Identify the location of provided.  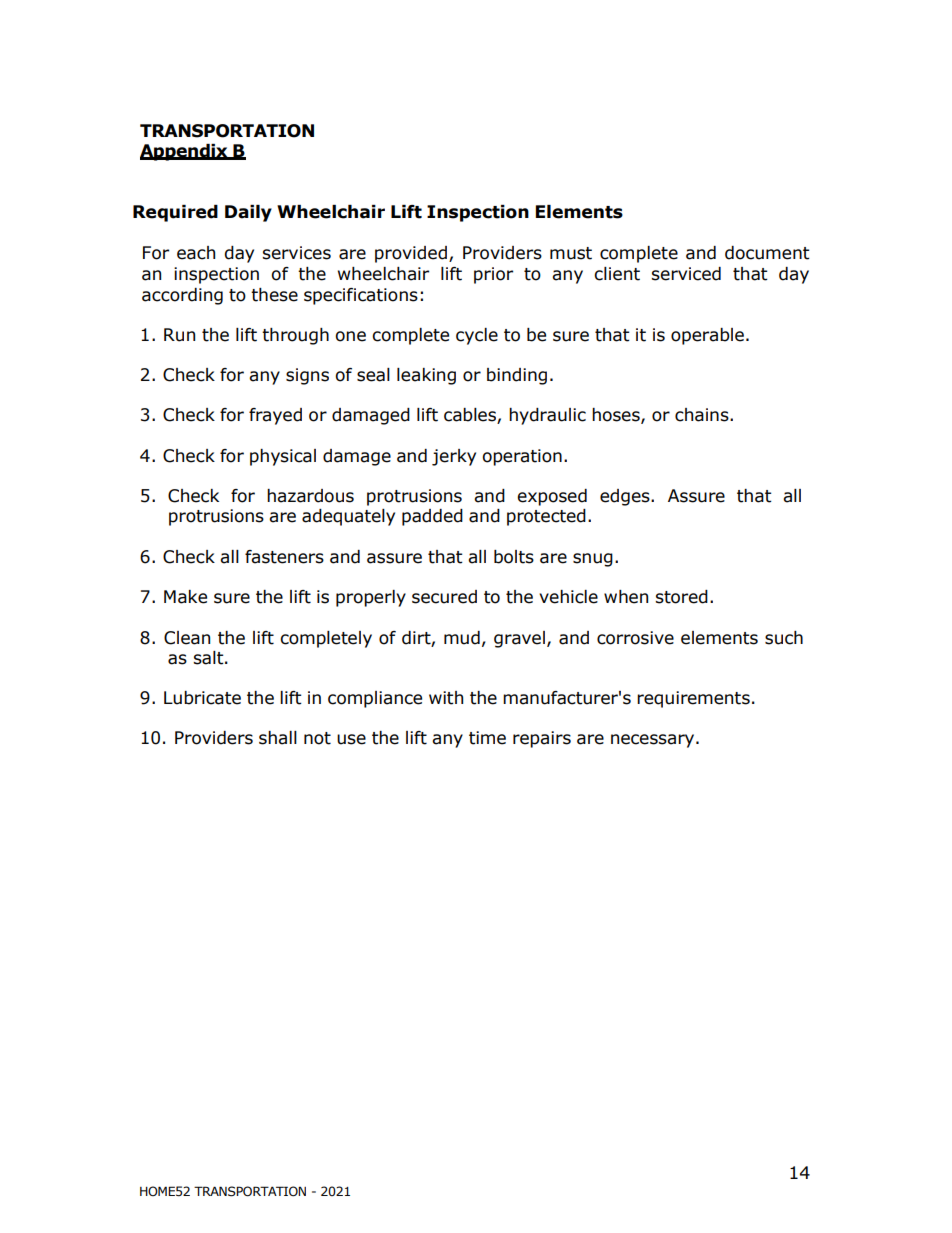
(411, 254).
